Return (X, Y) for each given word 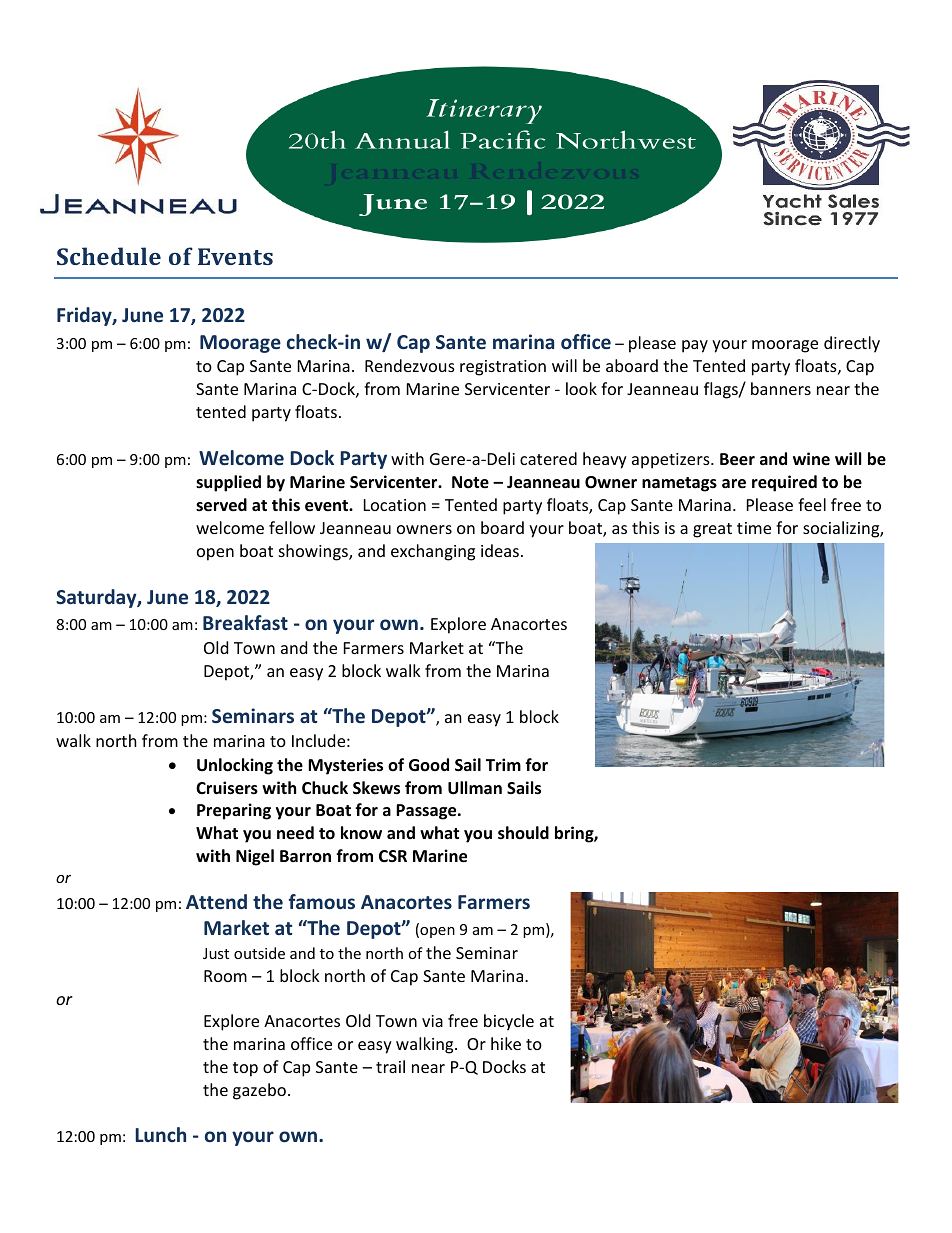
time (754, 528)
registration (503, 368)
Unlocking (235, 766)
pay (695, 346)
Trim (503, 764)
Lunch (160, 1134)
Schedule (109, 256)
